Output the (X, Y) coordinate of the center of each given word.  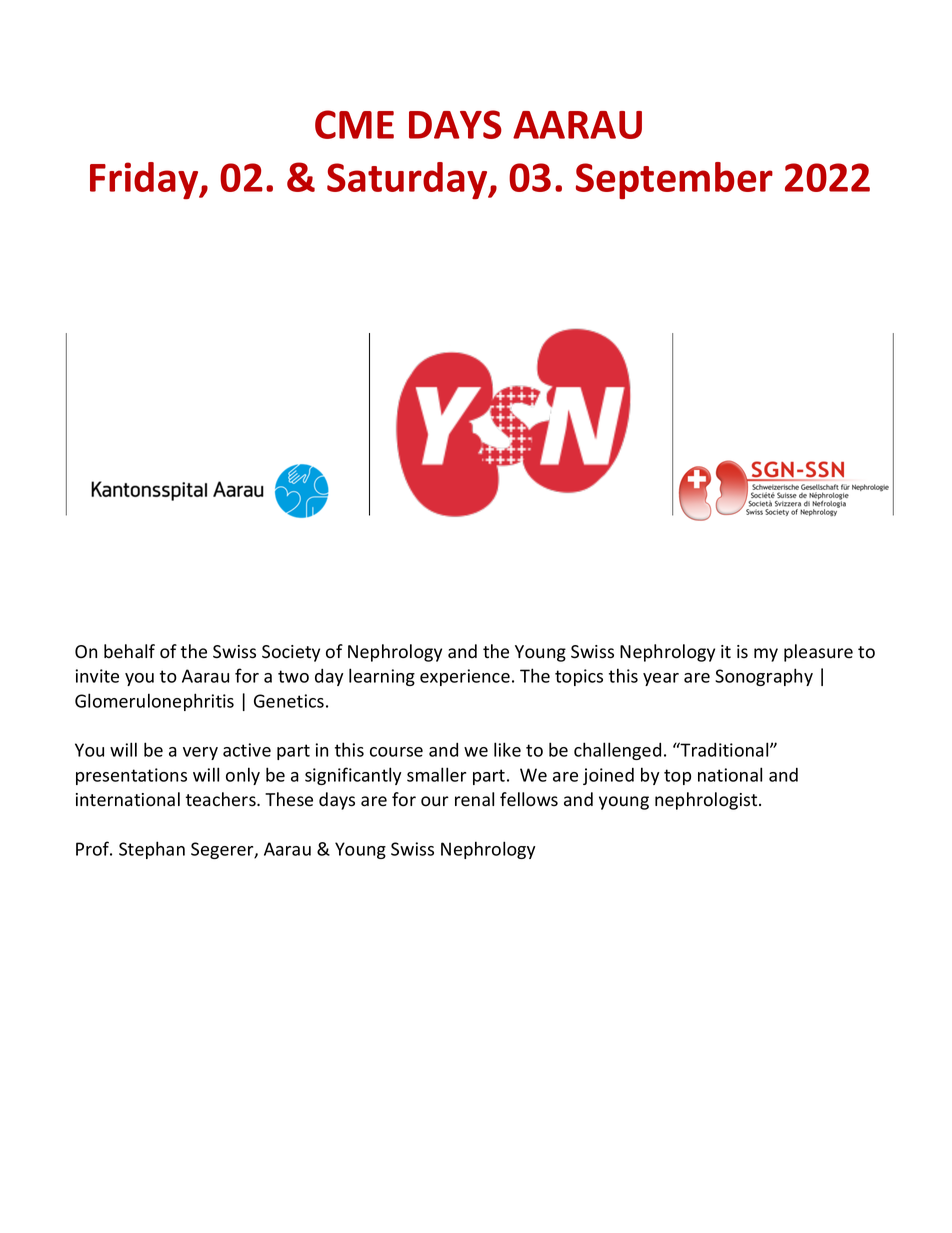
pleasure (818, 653)
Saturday (408, 180)
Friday (145, 180)
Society (291, 653)
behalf (129, 651)
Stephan (152, 850)
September (674, 180)
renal (474, 799)
